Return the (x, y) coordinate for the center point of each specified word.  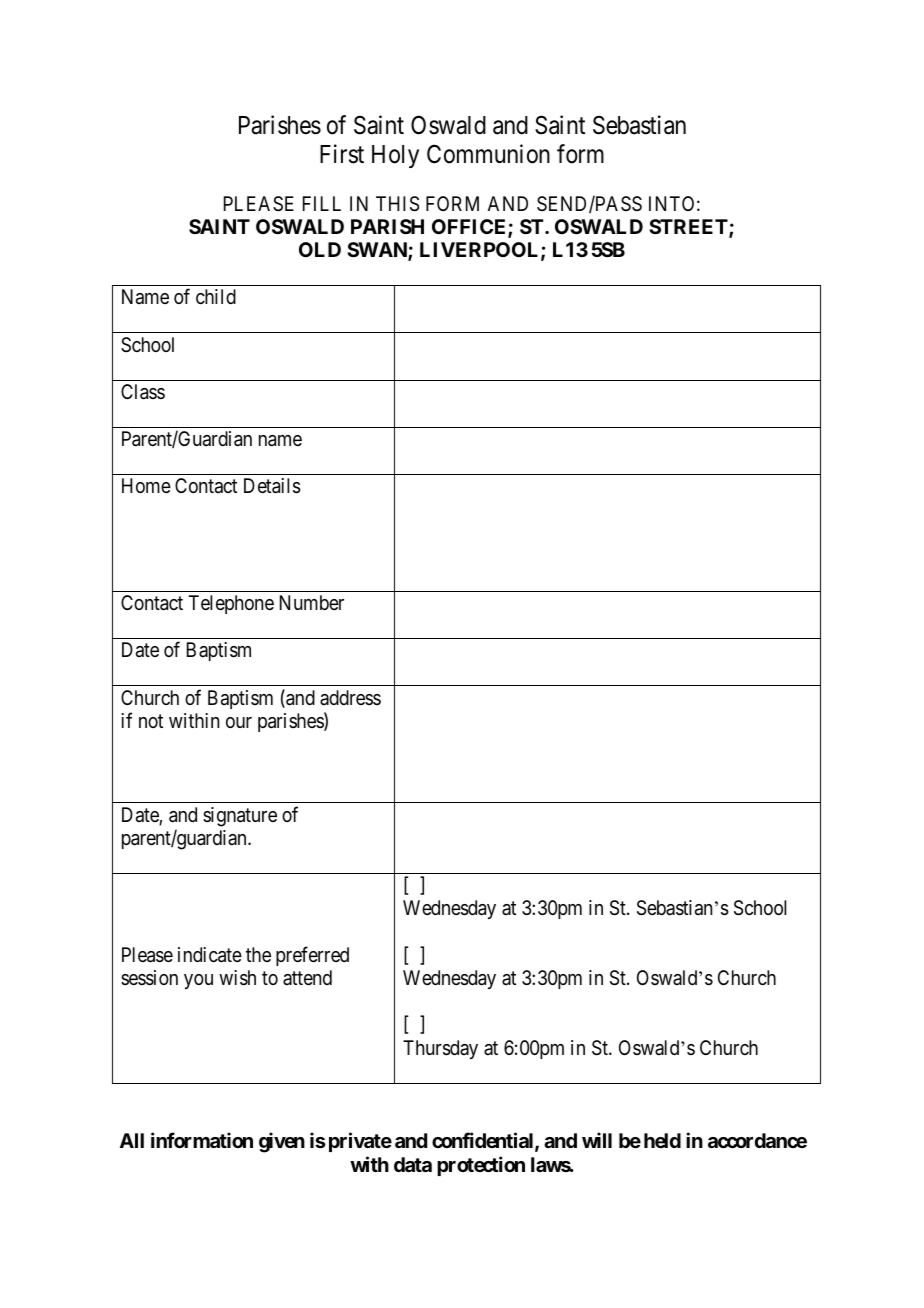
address (350, 697)
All (132, 1140)
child (216, 296)
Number (312, 602)
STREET (689, 228)
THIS (397, 204)
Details (272, 486)
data (413, 1164)
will (597, 1140)
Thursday (440, 1049)
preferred (312, 956)
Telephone (231, 604)
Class (143, 392)
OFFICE (470, 228)
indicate (210, 955)
